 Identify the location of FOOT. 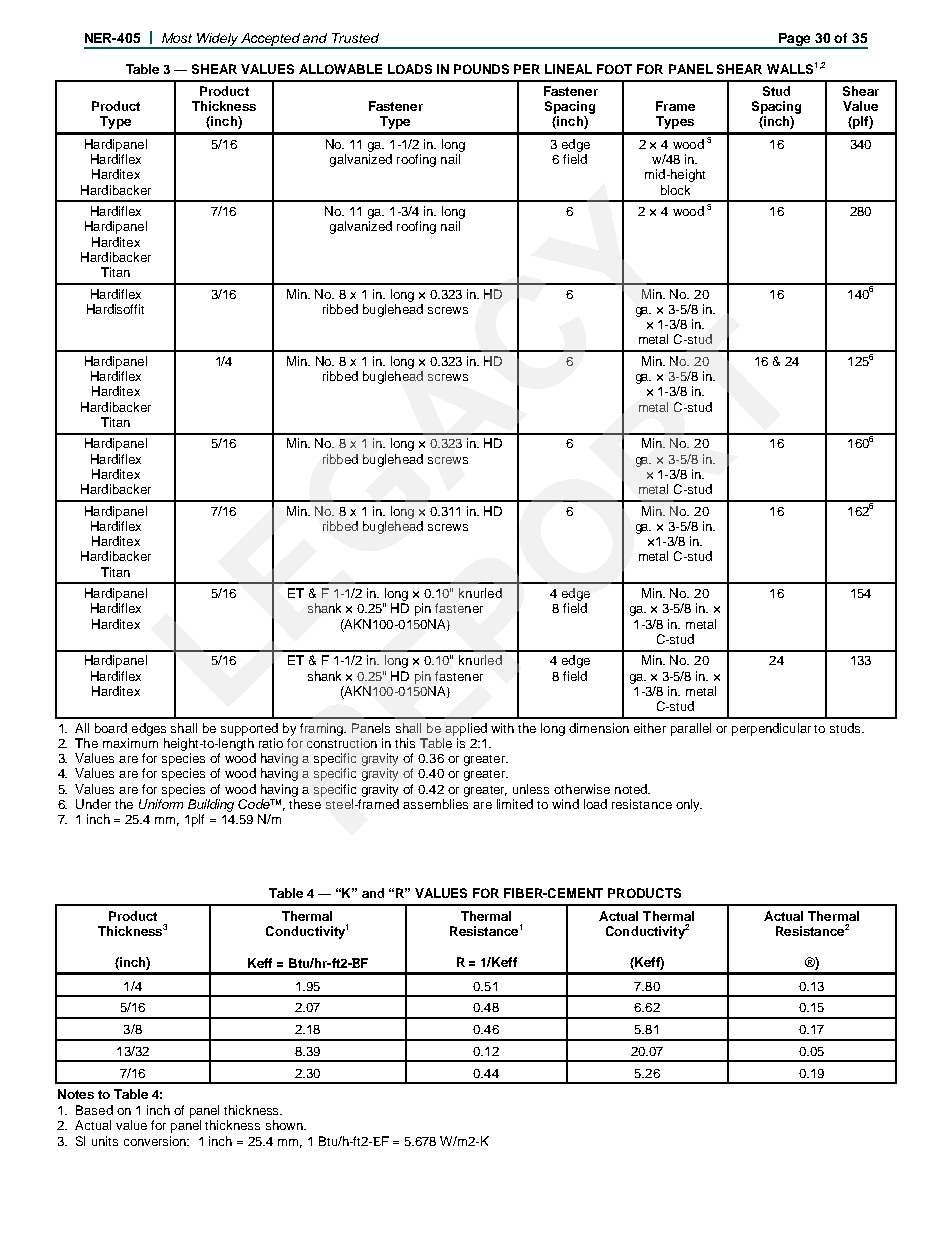
(614, 69).
